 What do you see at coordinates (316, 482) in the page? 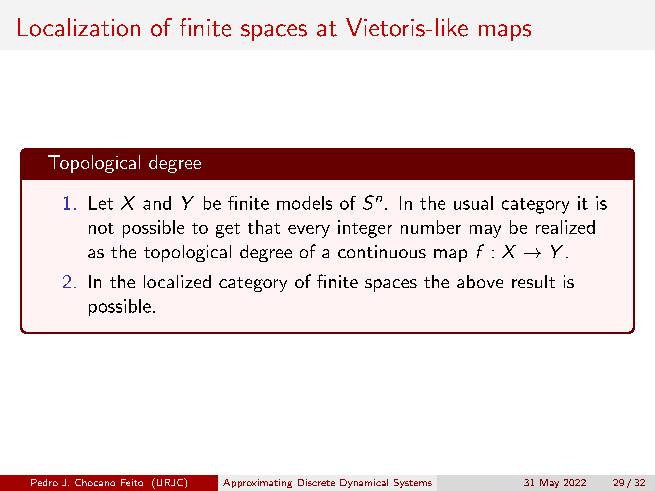
I see `Discrete` at bounding box center [316, 482].
